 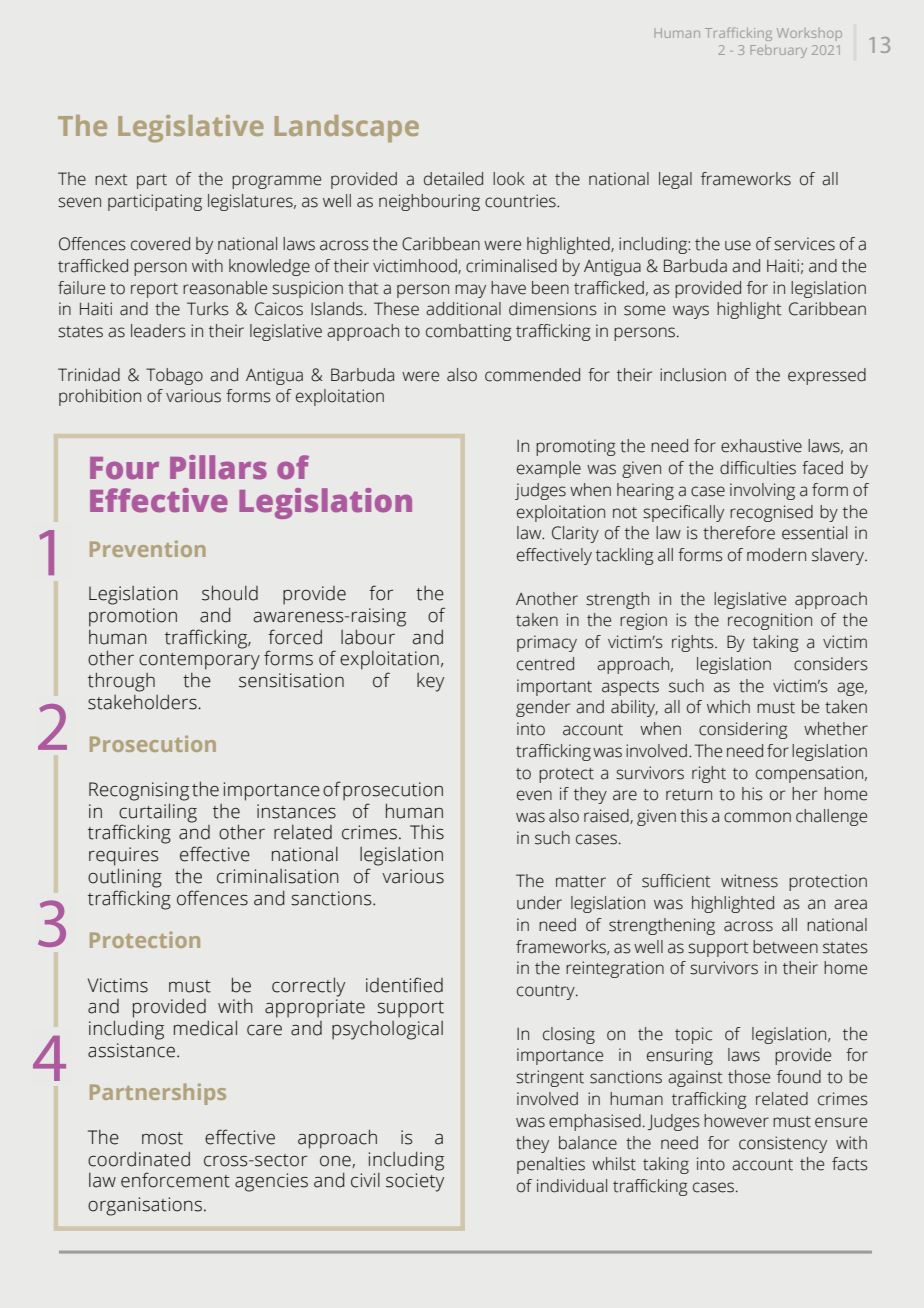 What do you see at coordinates (547, 643) in the document?
I see `primacy` at bounding box center [547, 643].
